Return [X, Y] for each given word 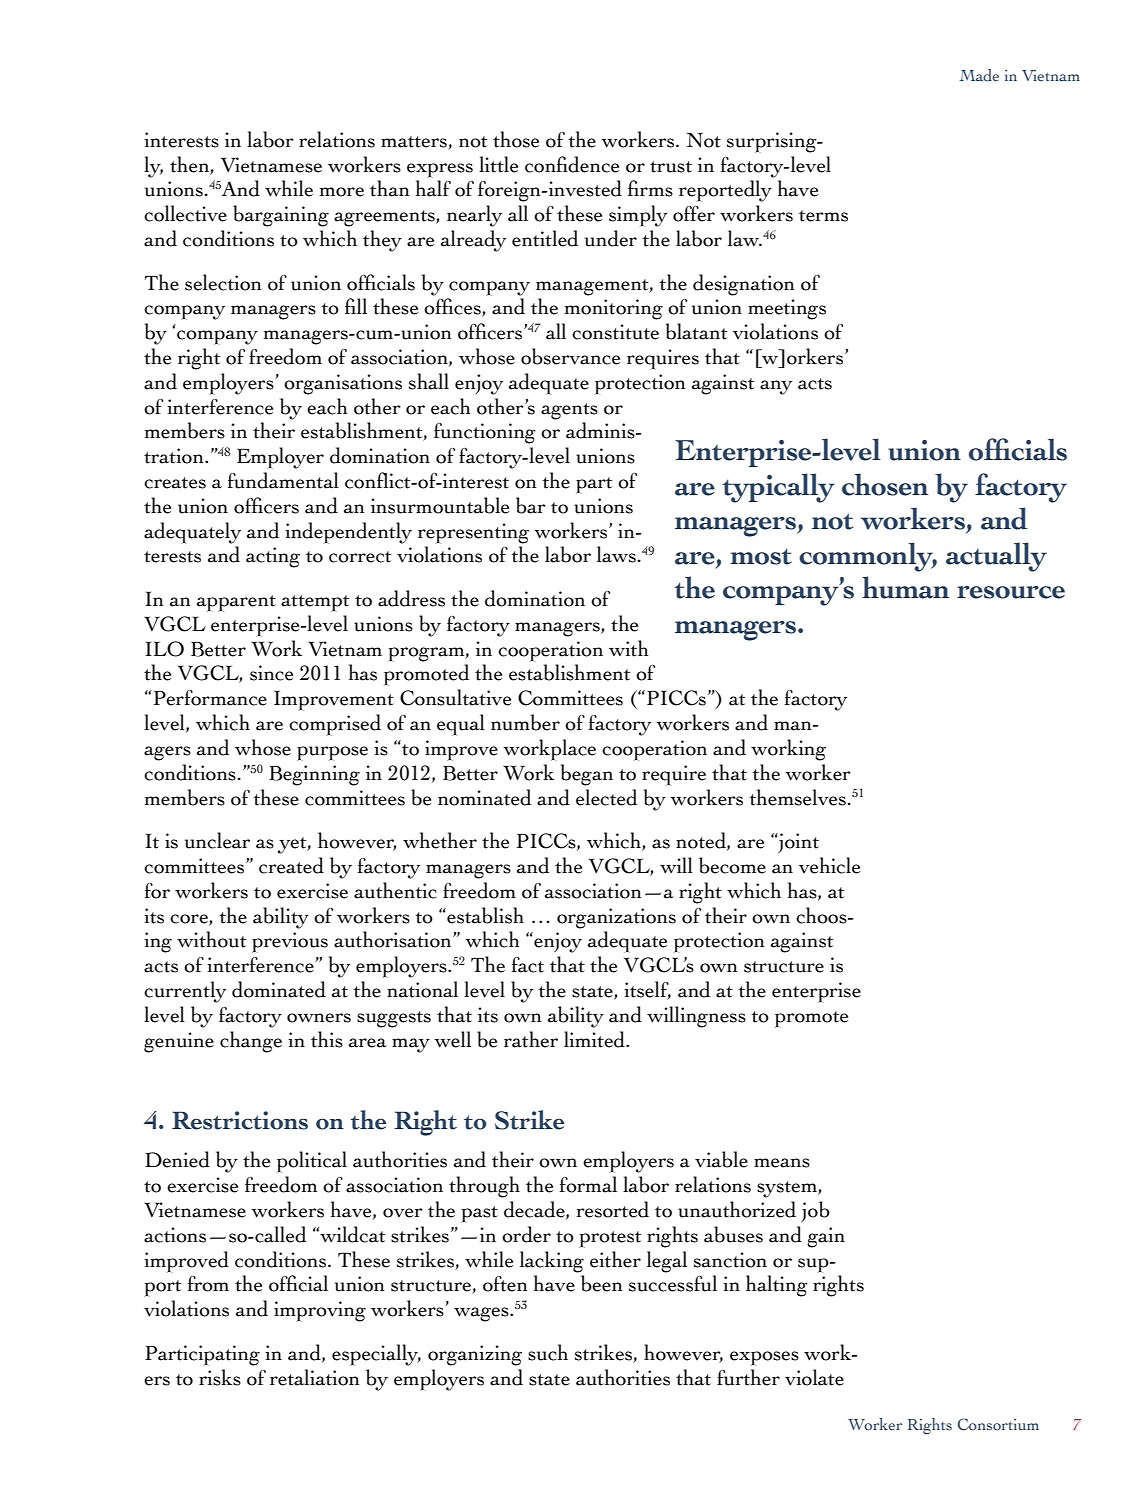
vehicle [829, 865]
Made [979, 75]
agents [569, 411]
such [548, 1352]
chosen [885, 484]
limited [596, 1039]
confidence [572, 164]
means [782, 1163]
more [342, 192]
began [587, 775]
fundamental [283, 480]
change [251, 1042]
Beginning [314, 775]
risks [220, 1377]
